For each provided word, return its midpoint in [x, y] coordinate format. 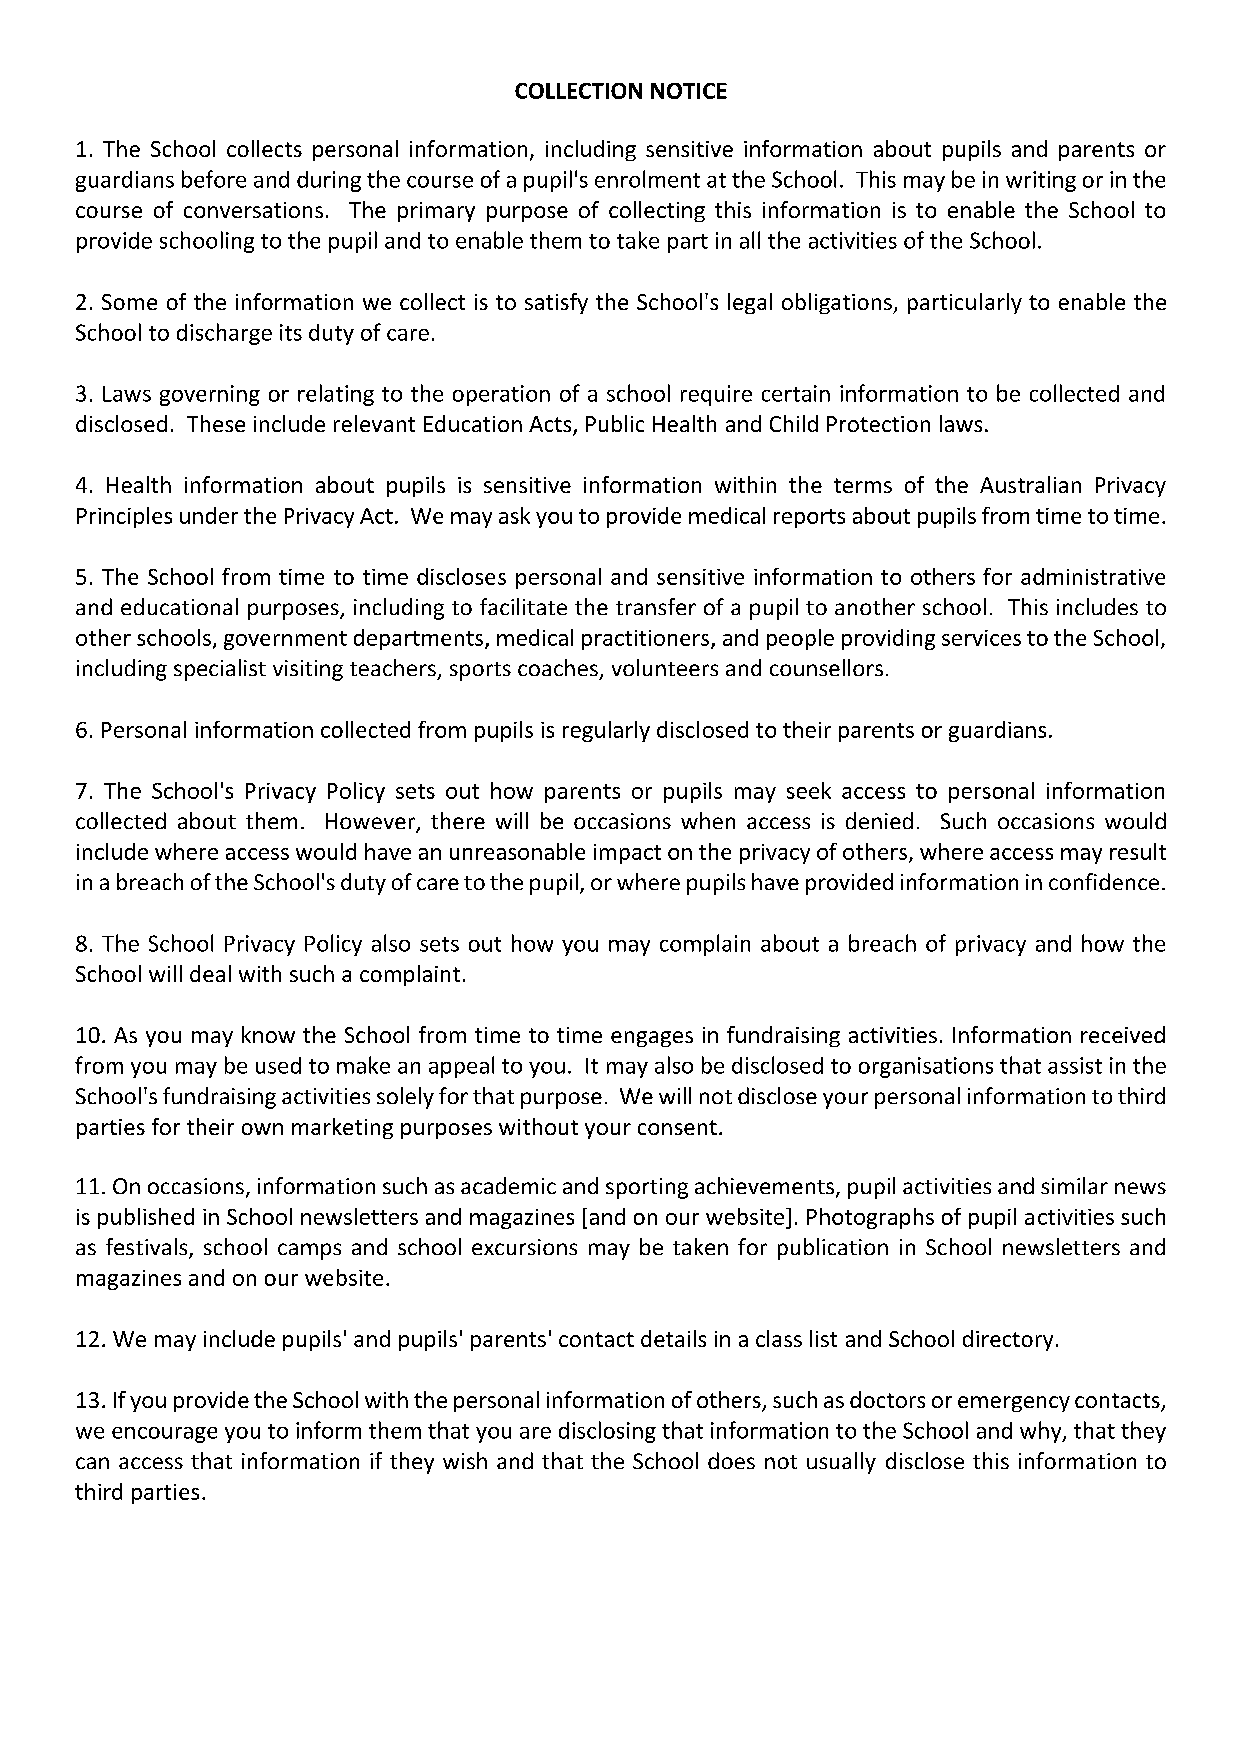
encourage [164, 1435]
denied [879, 820]
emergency [1014, 1404]
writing [1041, 181]
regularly [606, 731]
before [214, 179]
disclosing [607, 1432]
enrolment [647, 179]
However [372, 822]
